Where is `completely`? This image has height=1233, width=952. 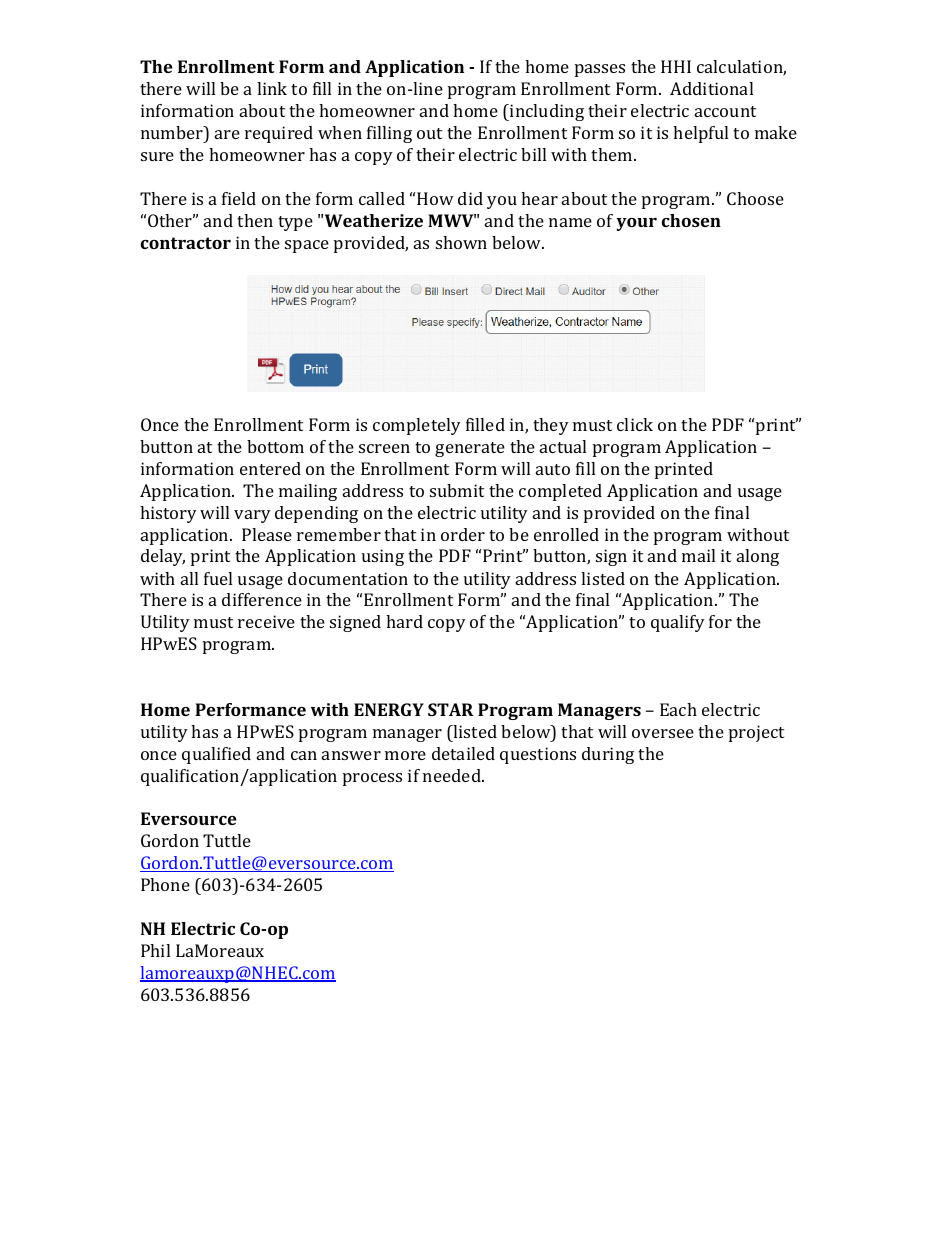 completely is located at coordinates (417, 426).
